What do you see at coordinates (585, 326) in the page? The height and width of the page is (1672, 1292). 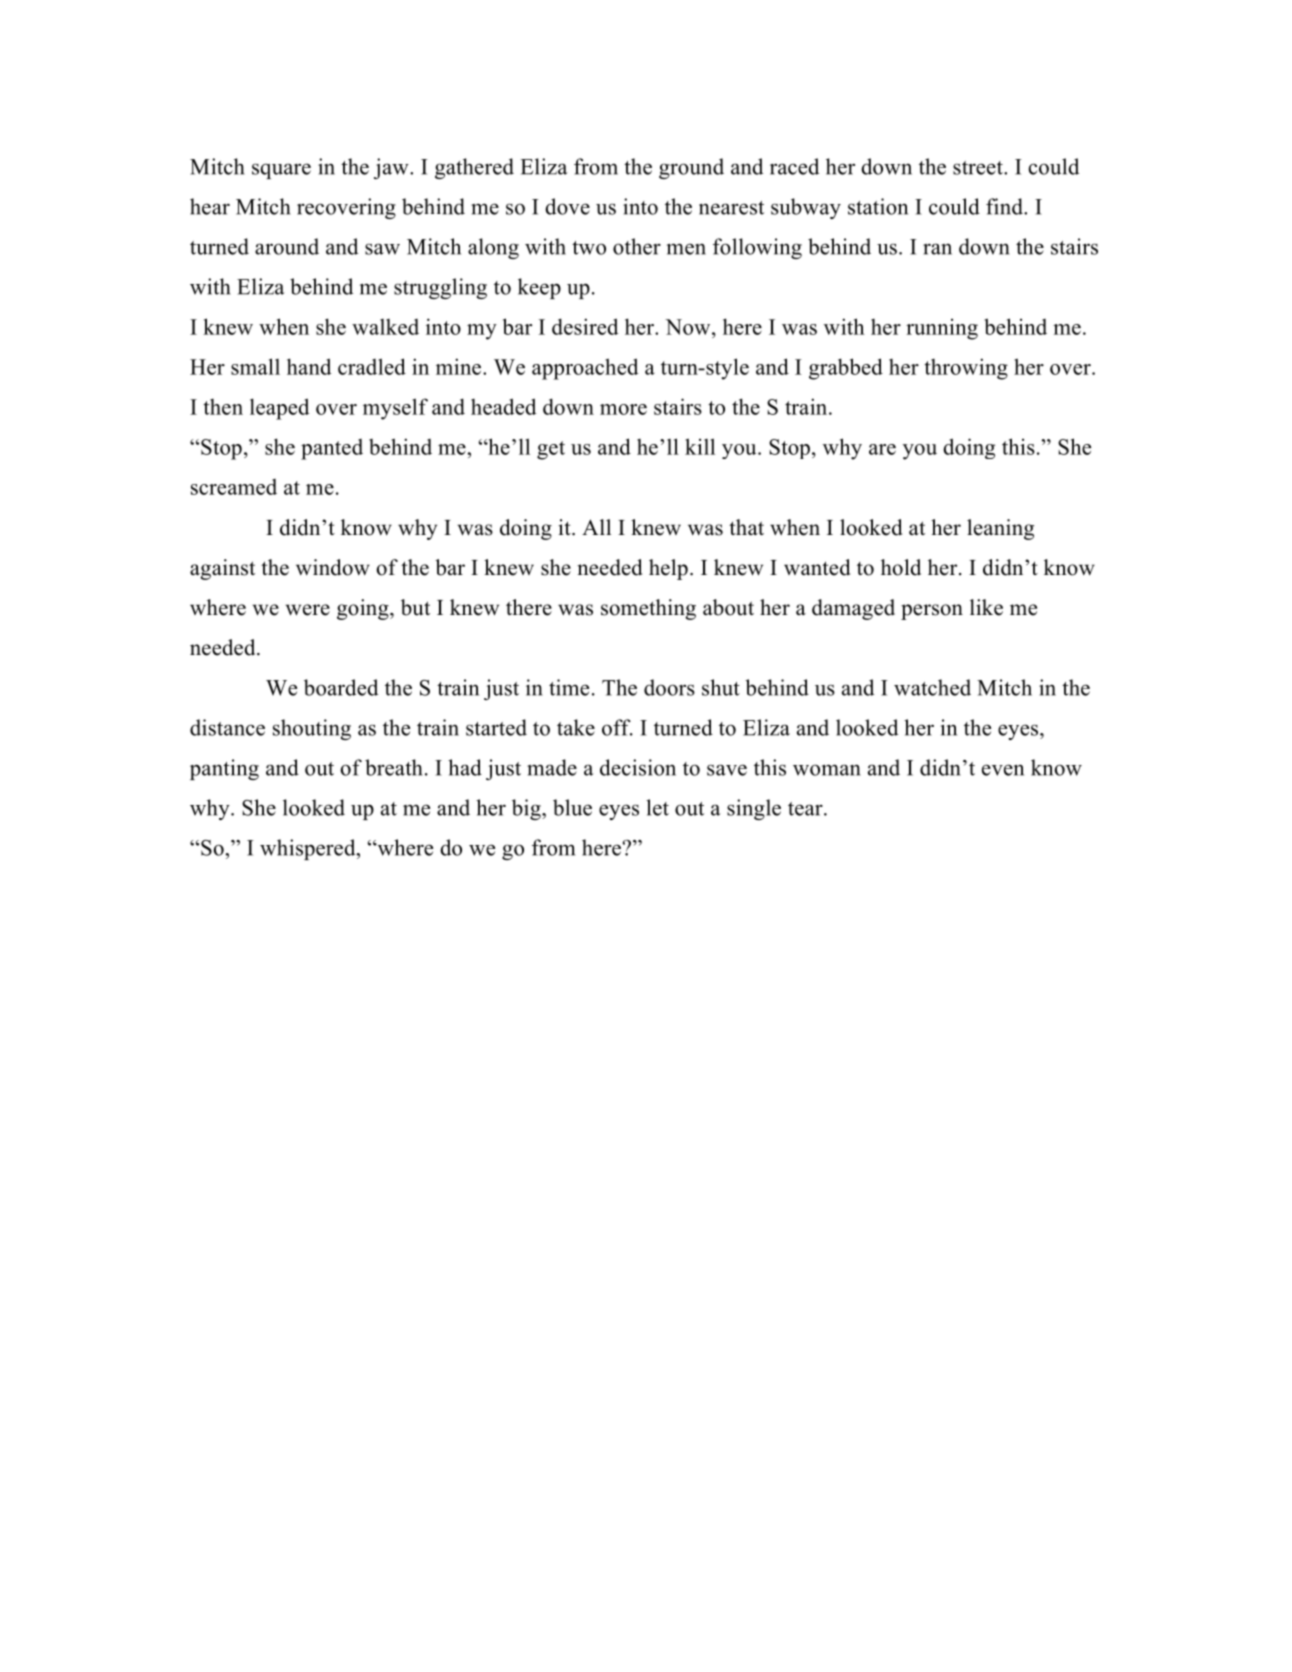 I see `desired` at bounding box center [585, 326].
